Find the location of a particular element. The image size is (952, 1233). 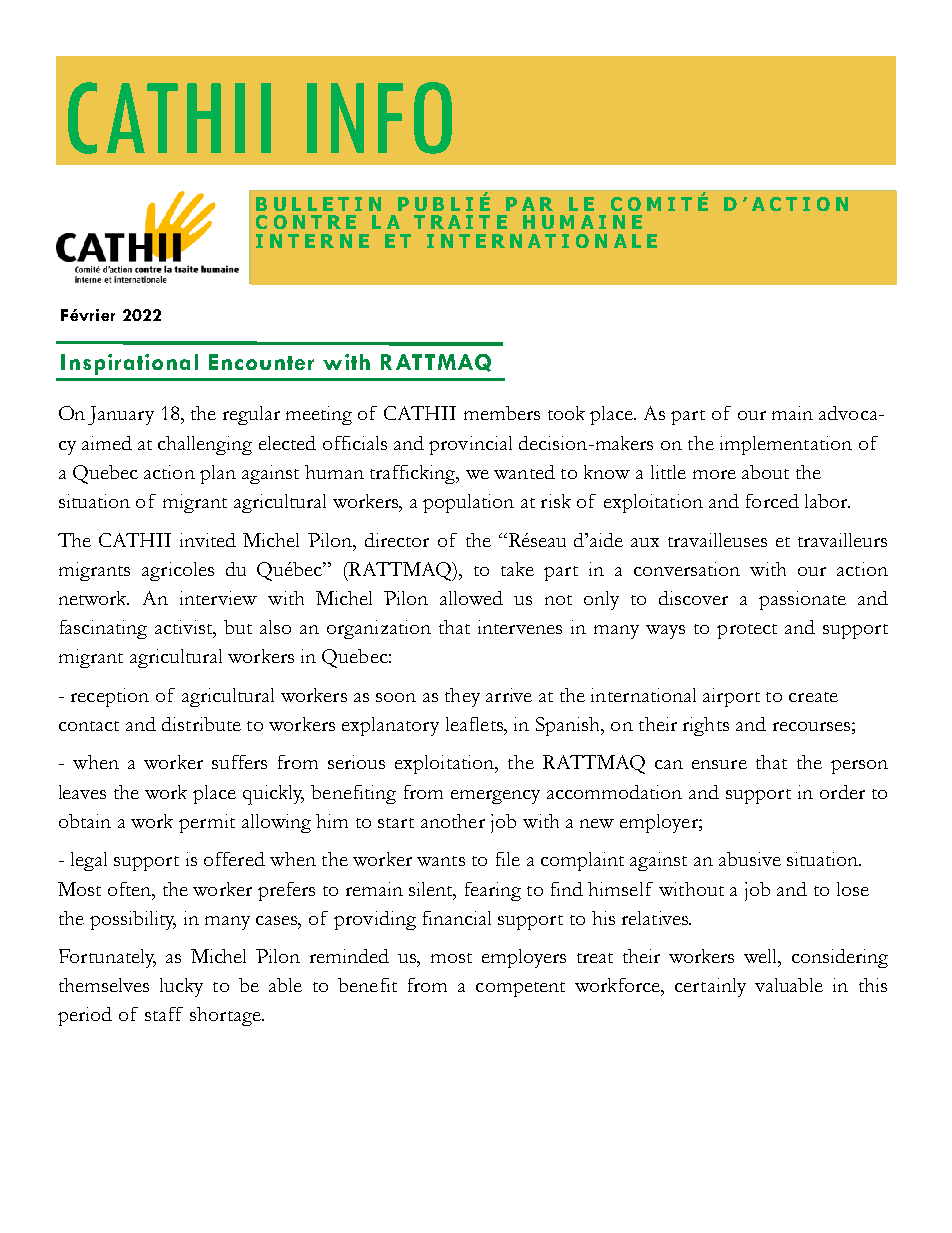

create is located at coordinates (813, 697).
